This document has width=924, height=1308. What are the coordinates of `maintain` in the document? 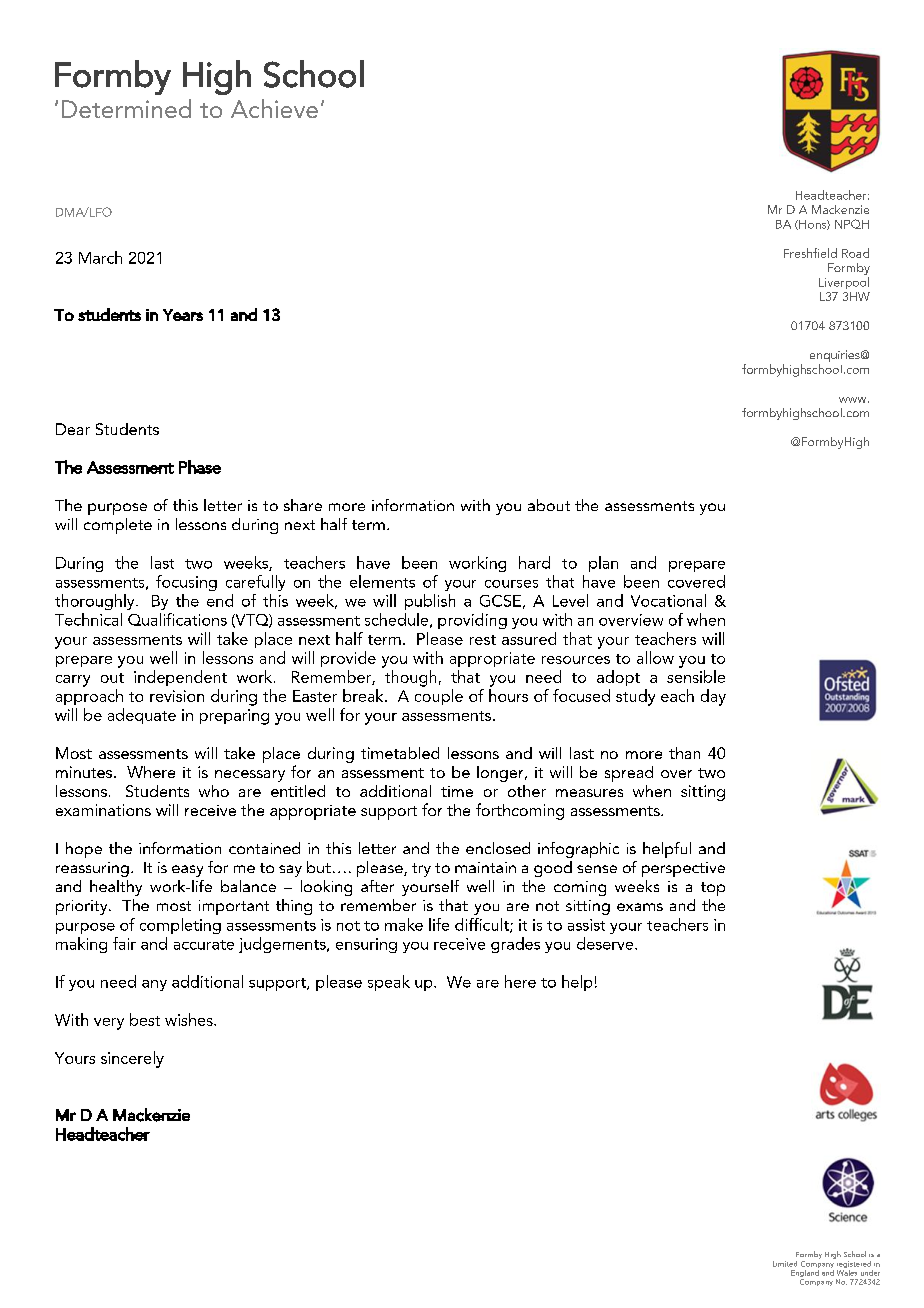 It's located at (485, 867).
